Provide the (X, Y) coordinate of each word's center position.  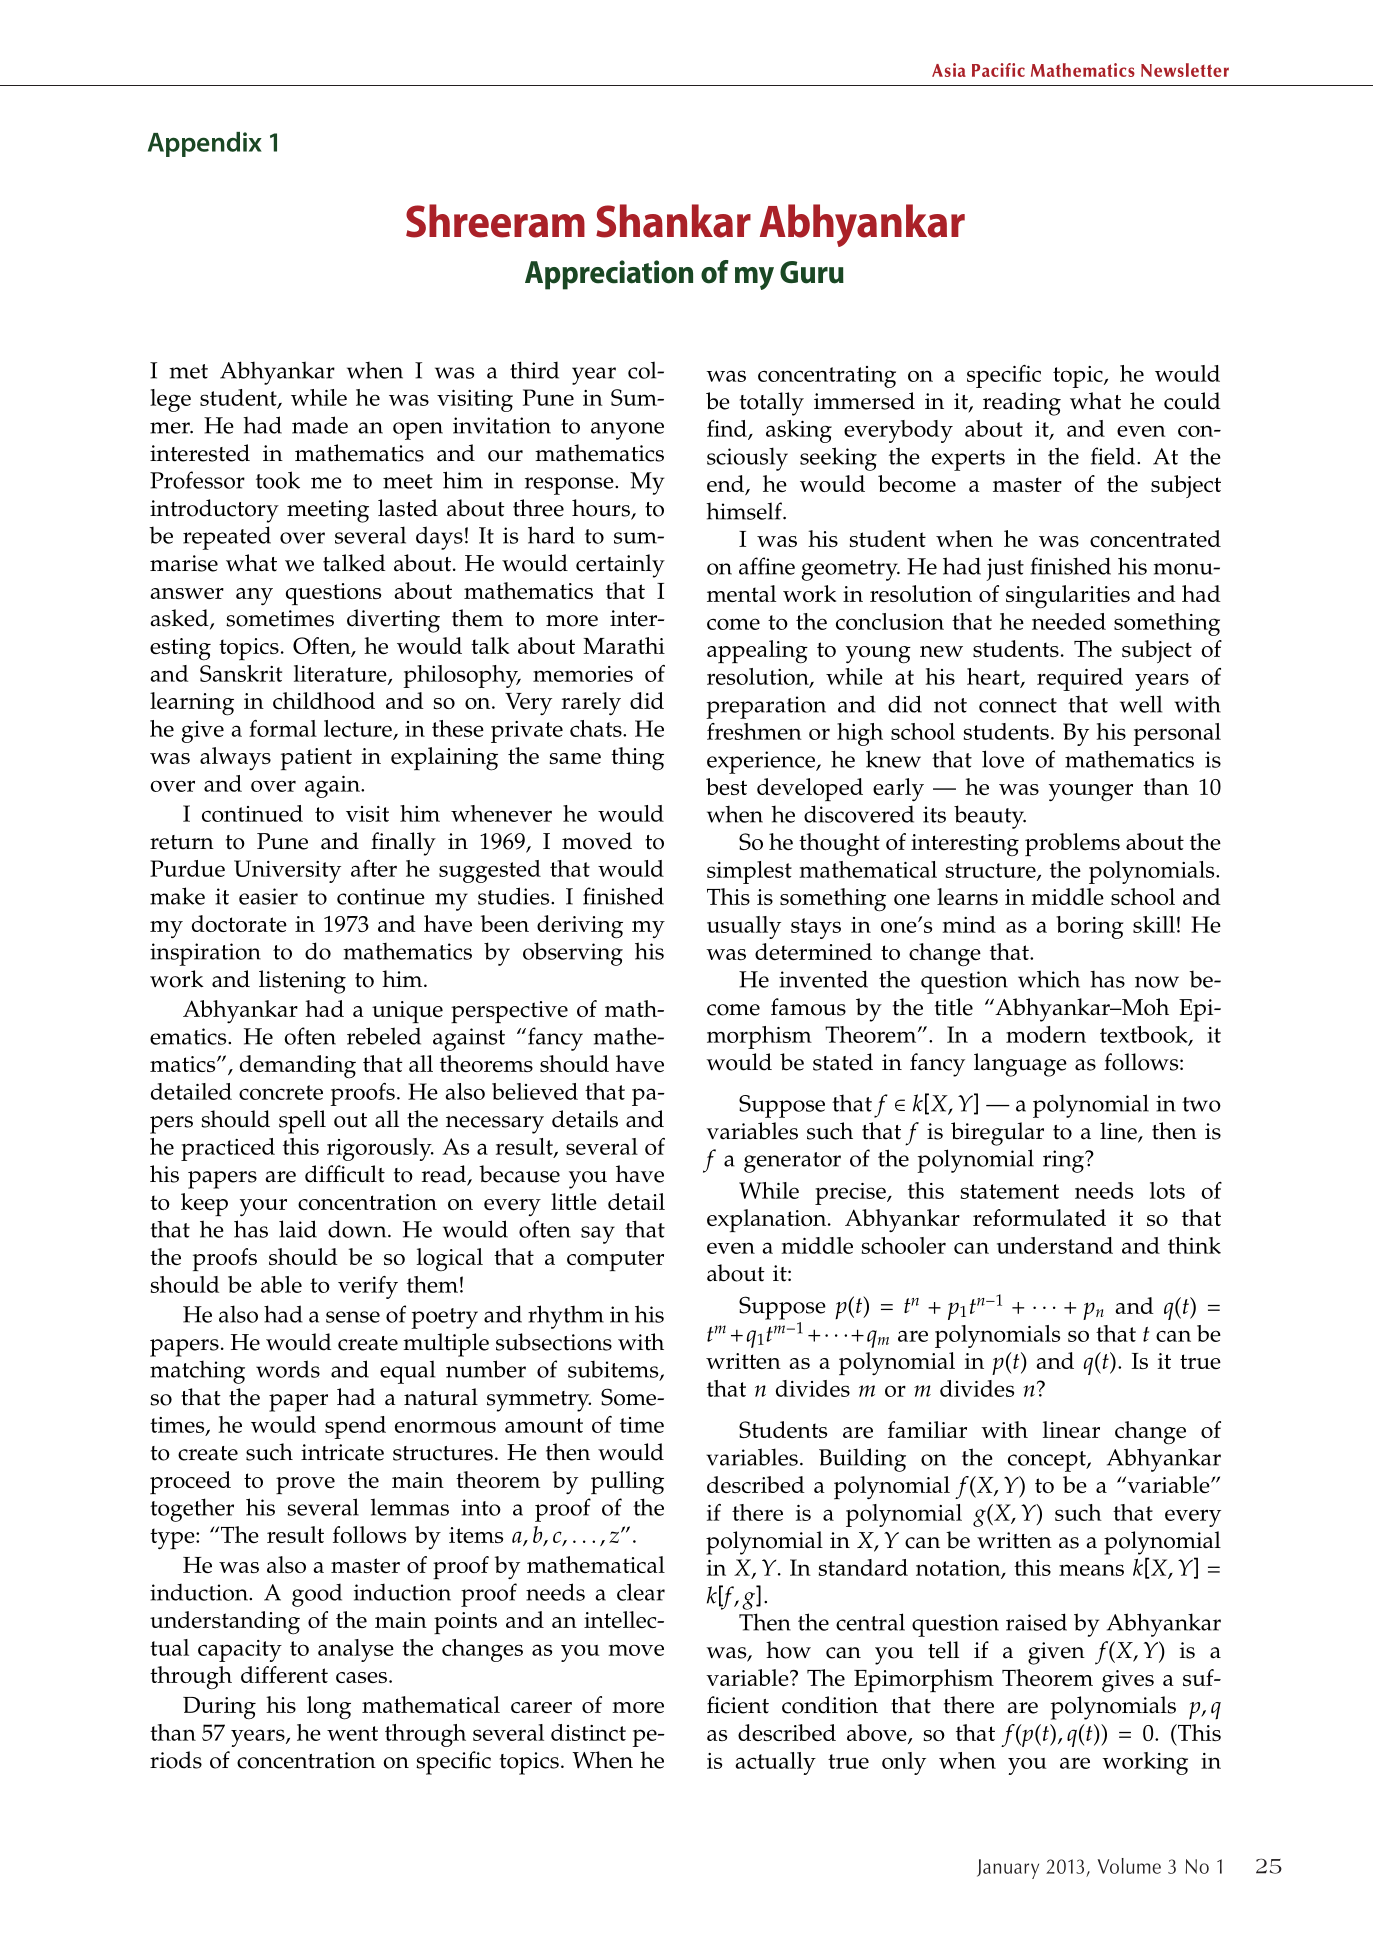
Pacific (998, 70)
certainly (620, 566)
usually (744, 927)
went (352, 1733)
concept (1048, 1461)
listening (302, 982)
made (320, 425)
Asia (949, 70)
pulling (627, 1483)
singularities (1068, 597)
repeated (227, 538)
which (1049, 979)
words (288, 1369)
